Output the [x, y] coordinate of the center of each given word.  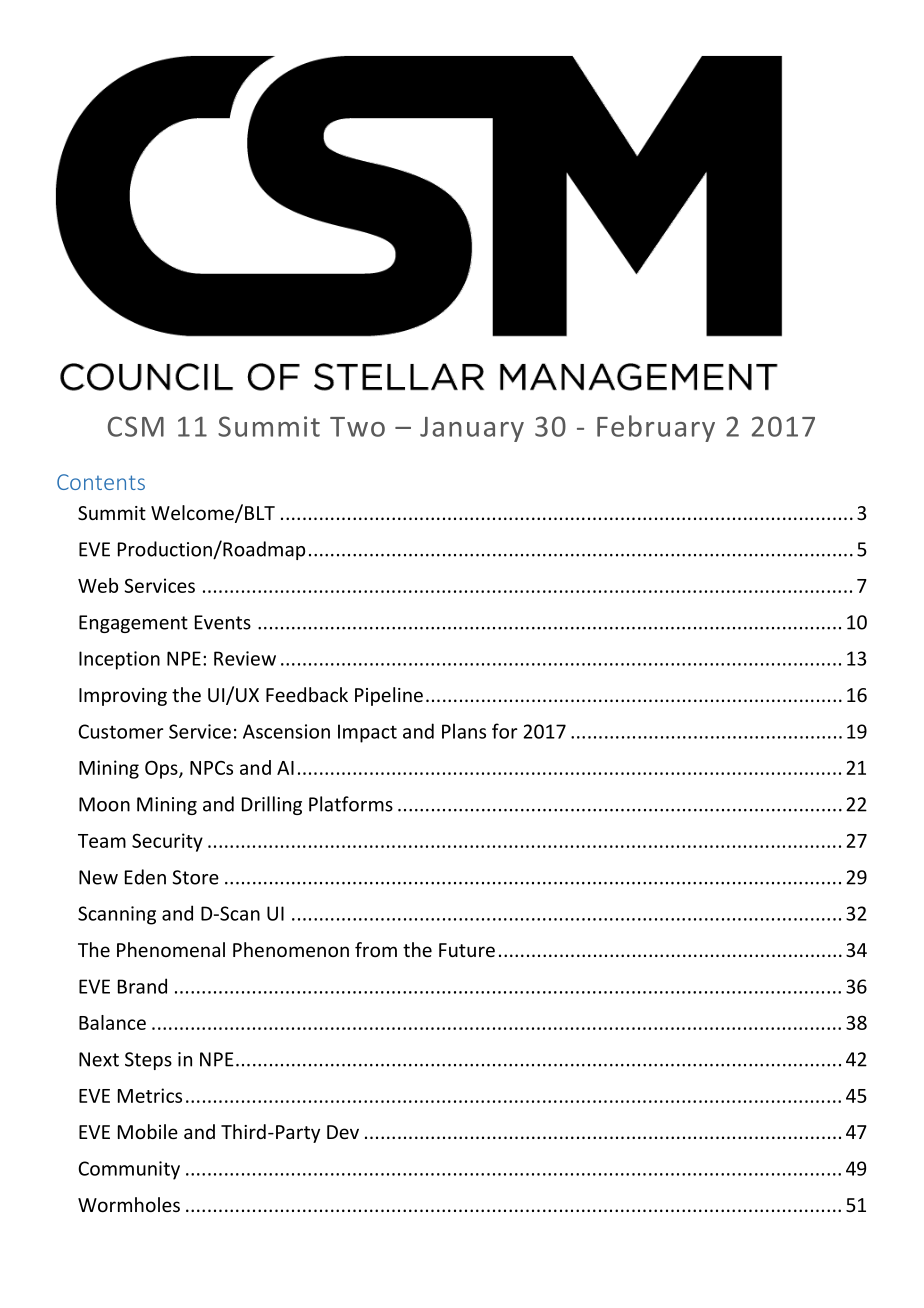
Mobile [148, 1131]
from [376, 949]
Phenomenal [171, 949]
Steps [148, 1061]
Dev [343, 1132]
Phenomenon [291, 949]
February [656, 428]
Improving [123, 697]
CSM [136, 426]
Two [357, 427]
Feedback [307, 694]
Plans [464, 731]
